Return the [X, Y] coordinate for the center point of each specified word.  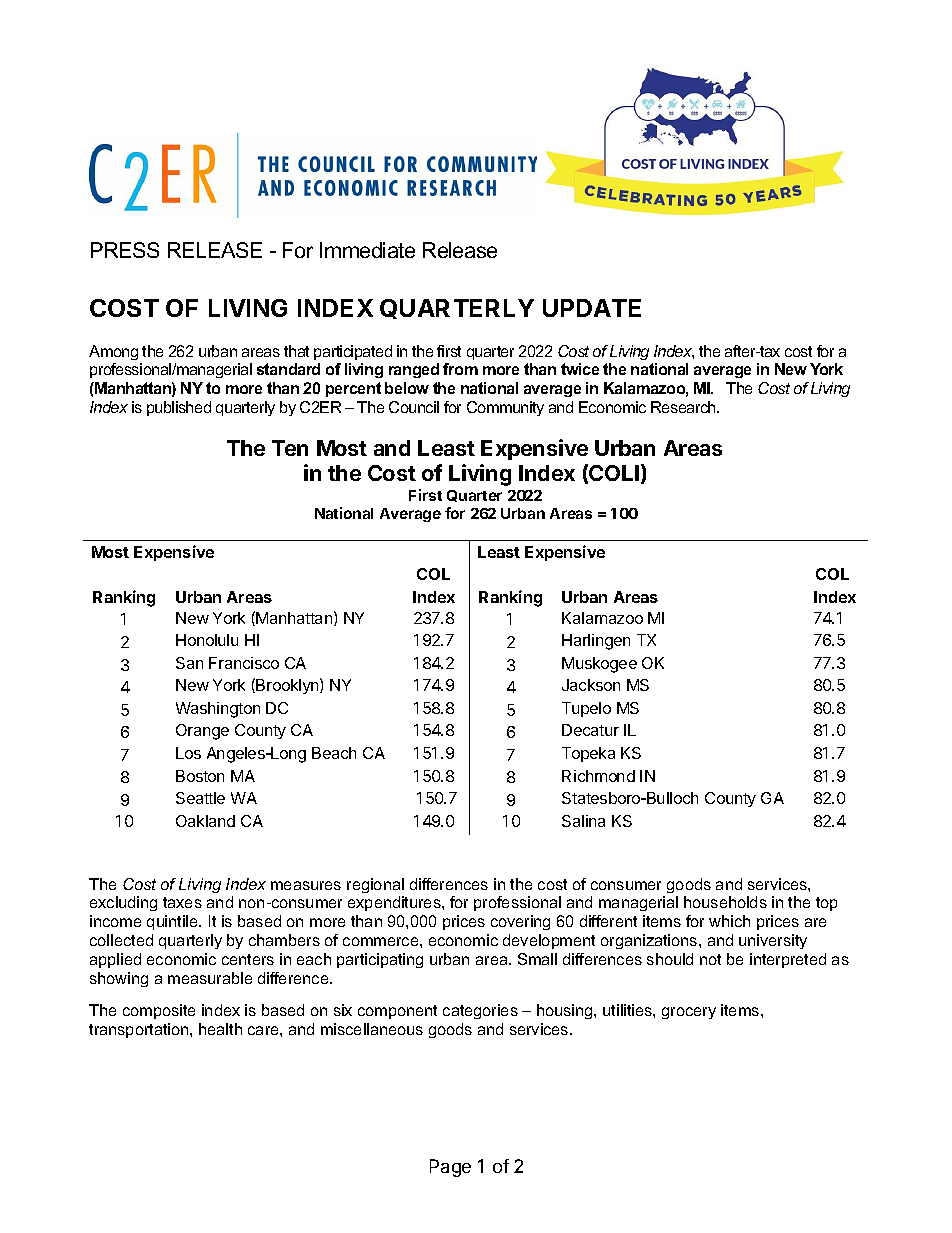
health [220, 1029]
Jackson [591, 685]
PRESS [125, 250]
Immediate [367, 250]
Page [450, 1168]
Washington [218, 710]
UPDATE [592, 308]
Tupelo [586, 709]
